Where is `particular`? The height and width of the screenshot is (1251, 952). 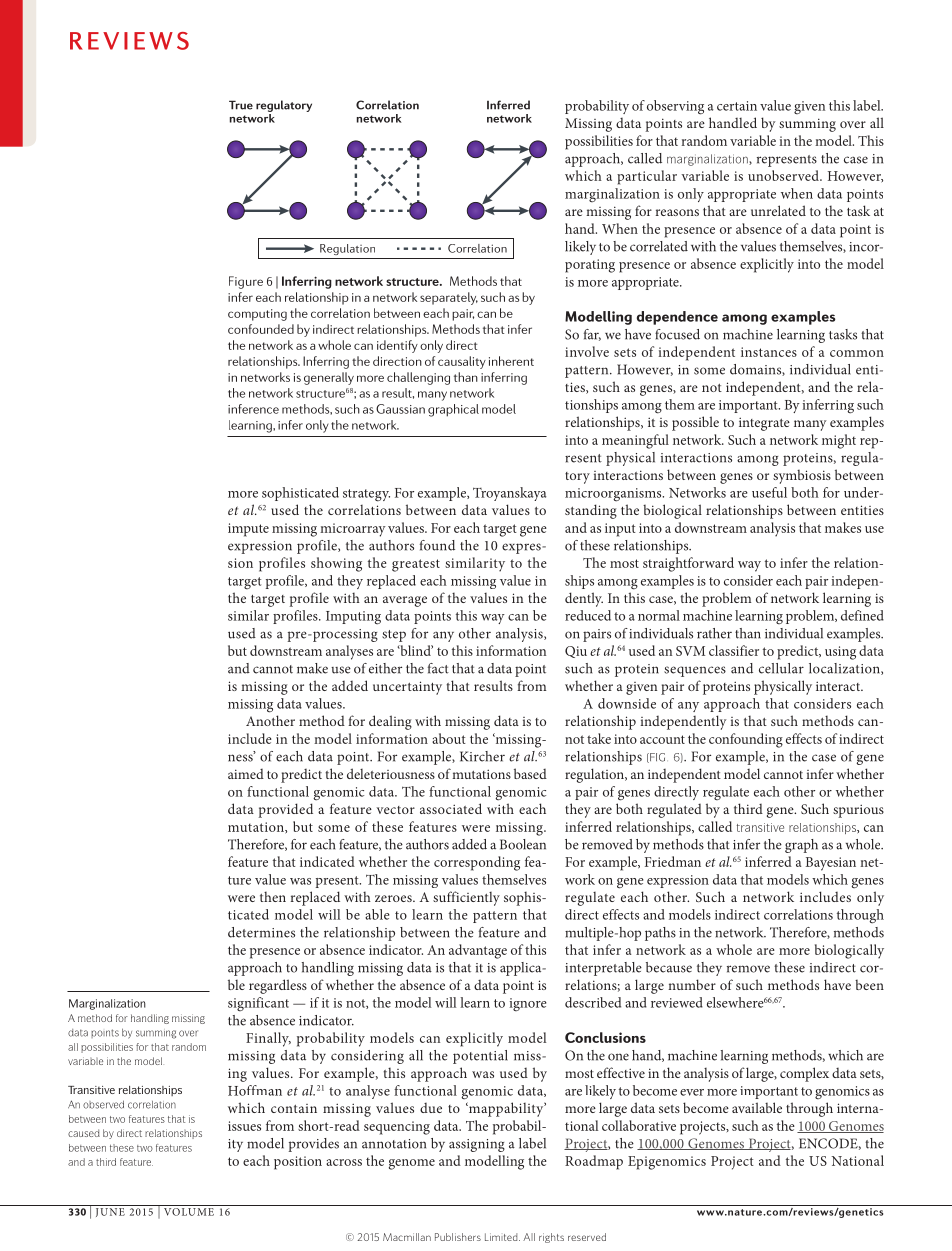 particular is located at coordinates (647, 177).
